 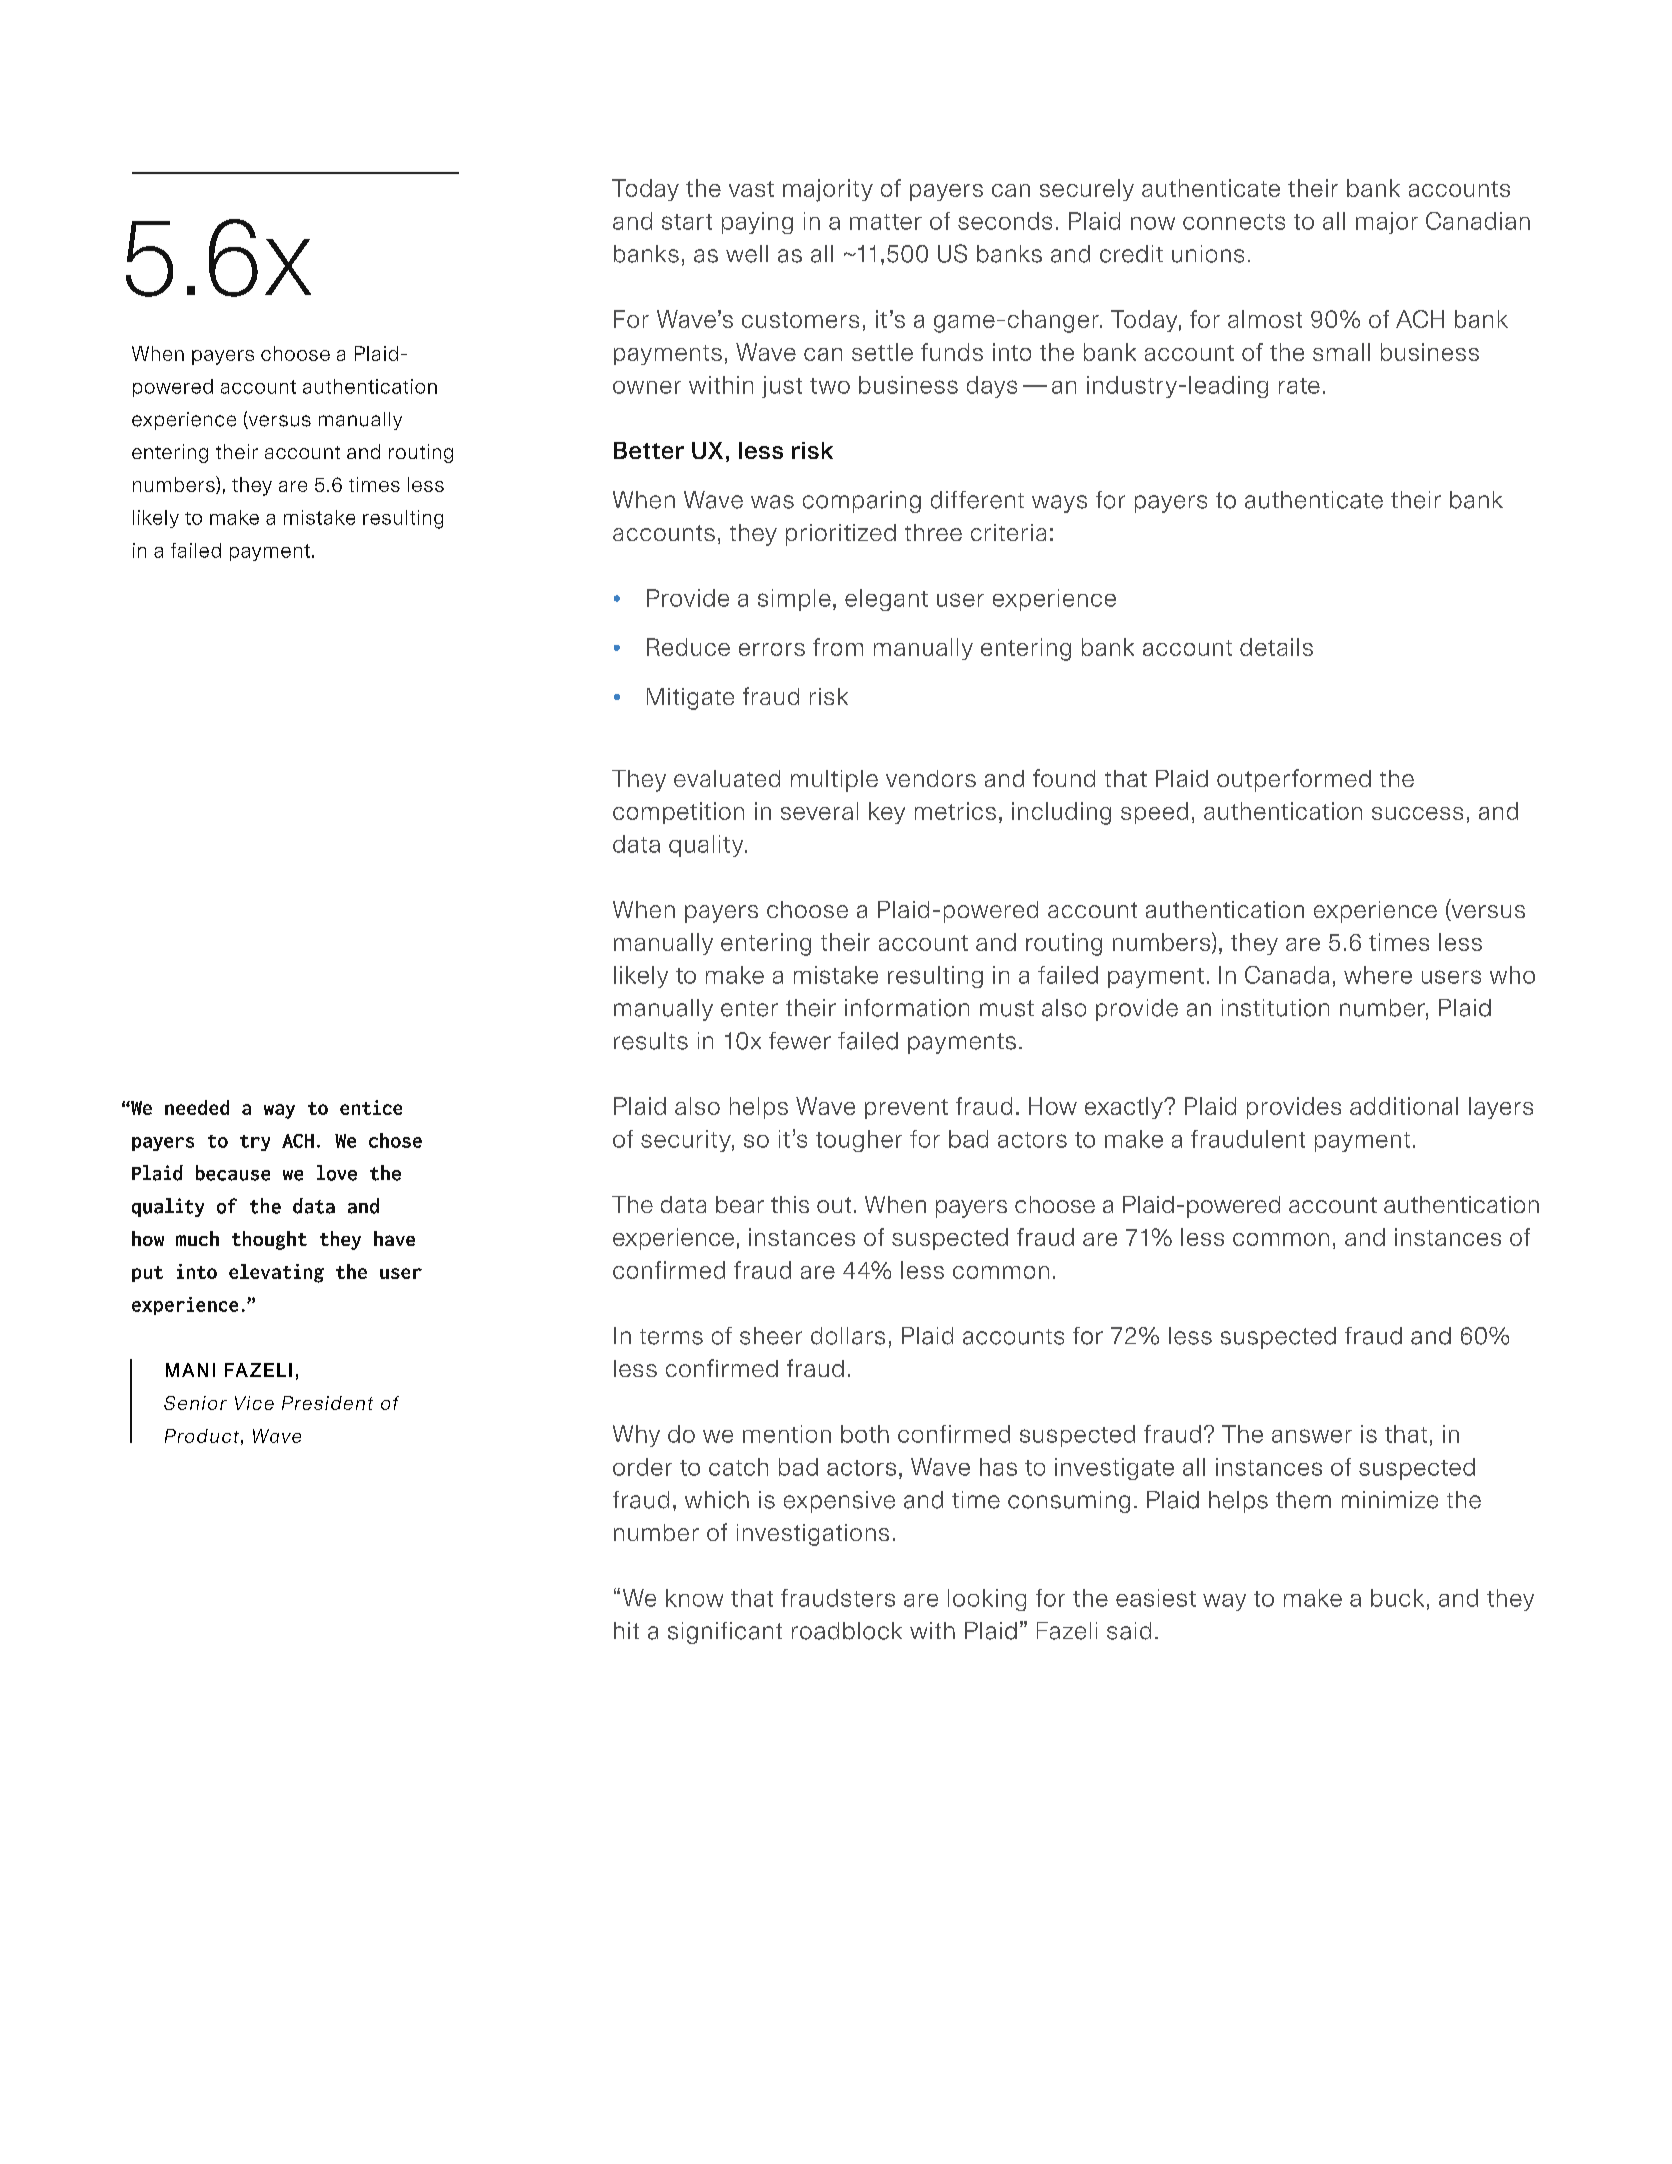 What do you see at coordinates (202, 1436) in the page?
I see `Product` at bounding box center [202, 1436].
